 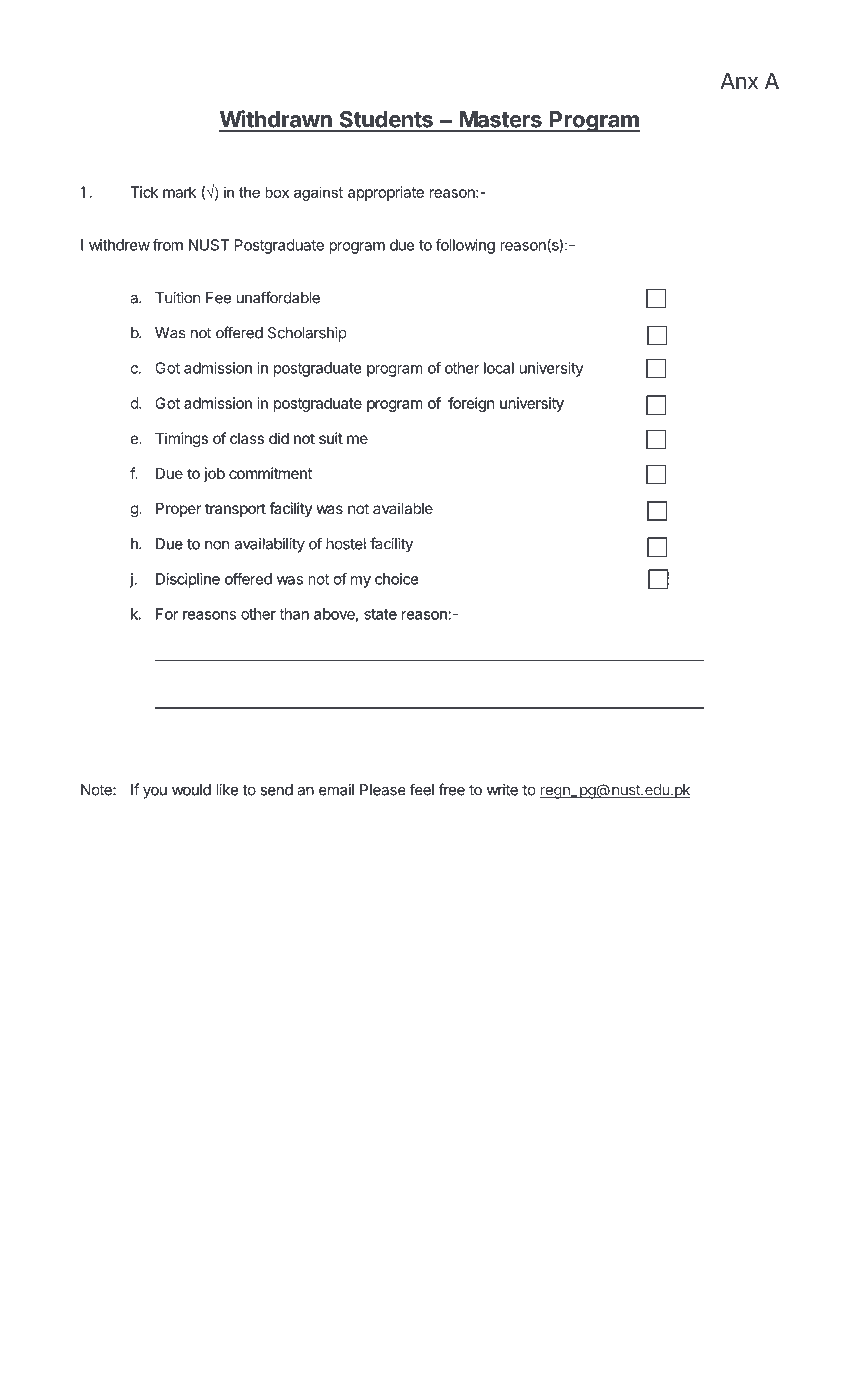 I want to click on mark, so click(x=179, y=192).
